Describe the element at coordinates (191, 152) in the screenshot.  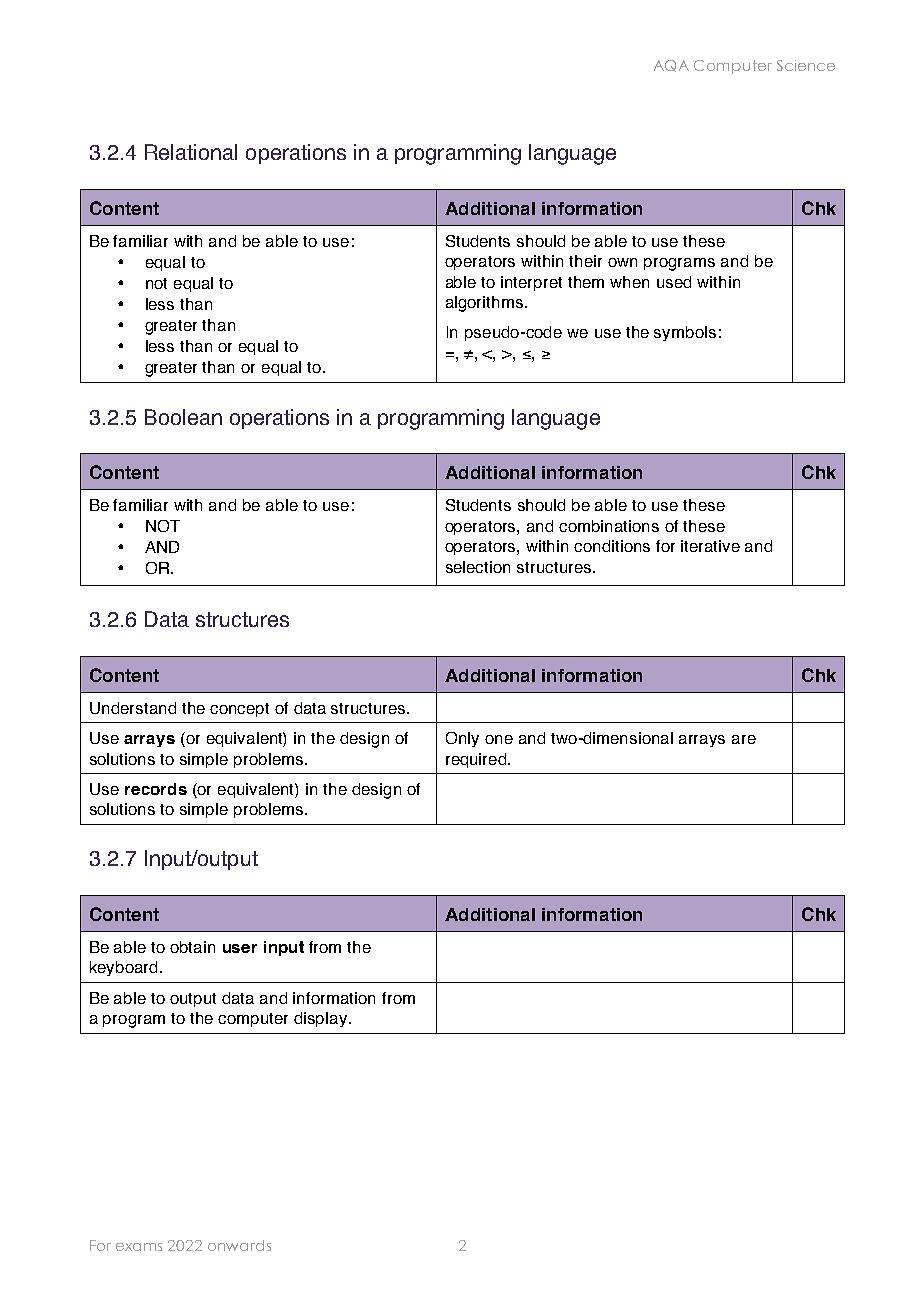
I see `Relational` at that location.
